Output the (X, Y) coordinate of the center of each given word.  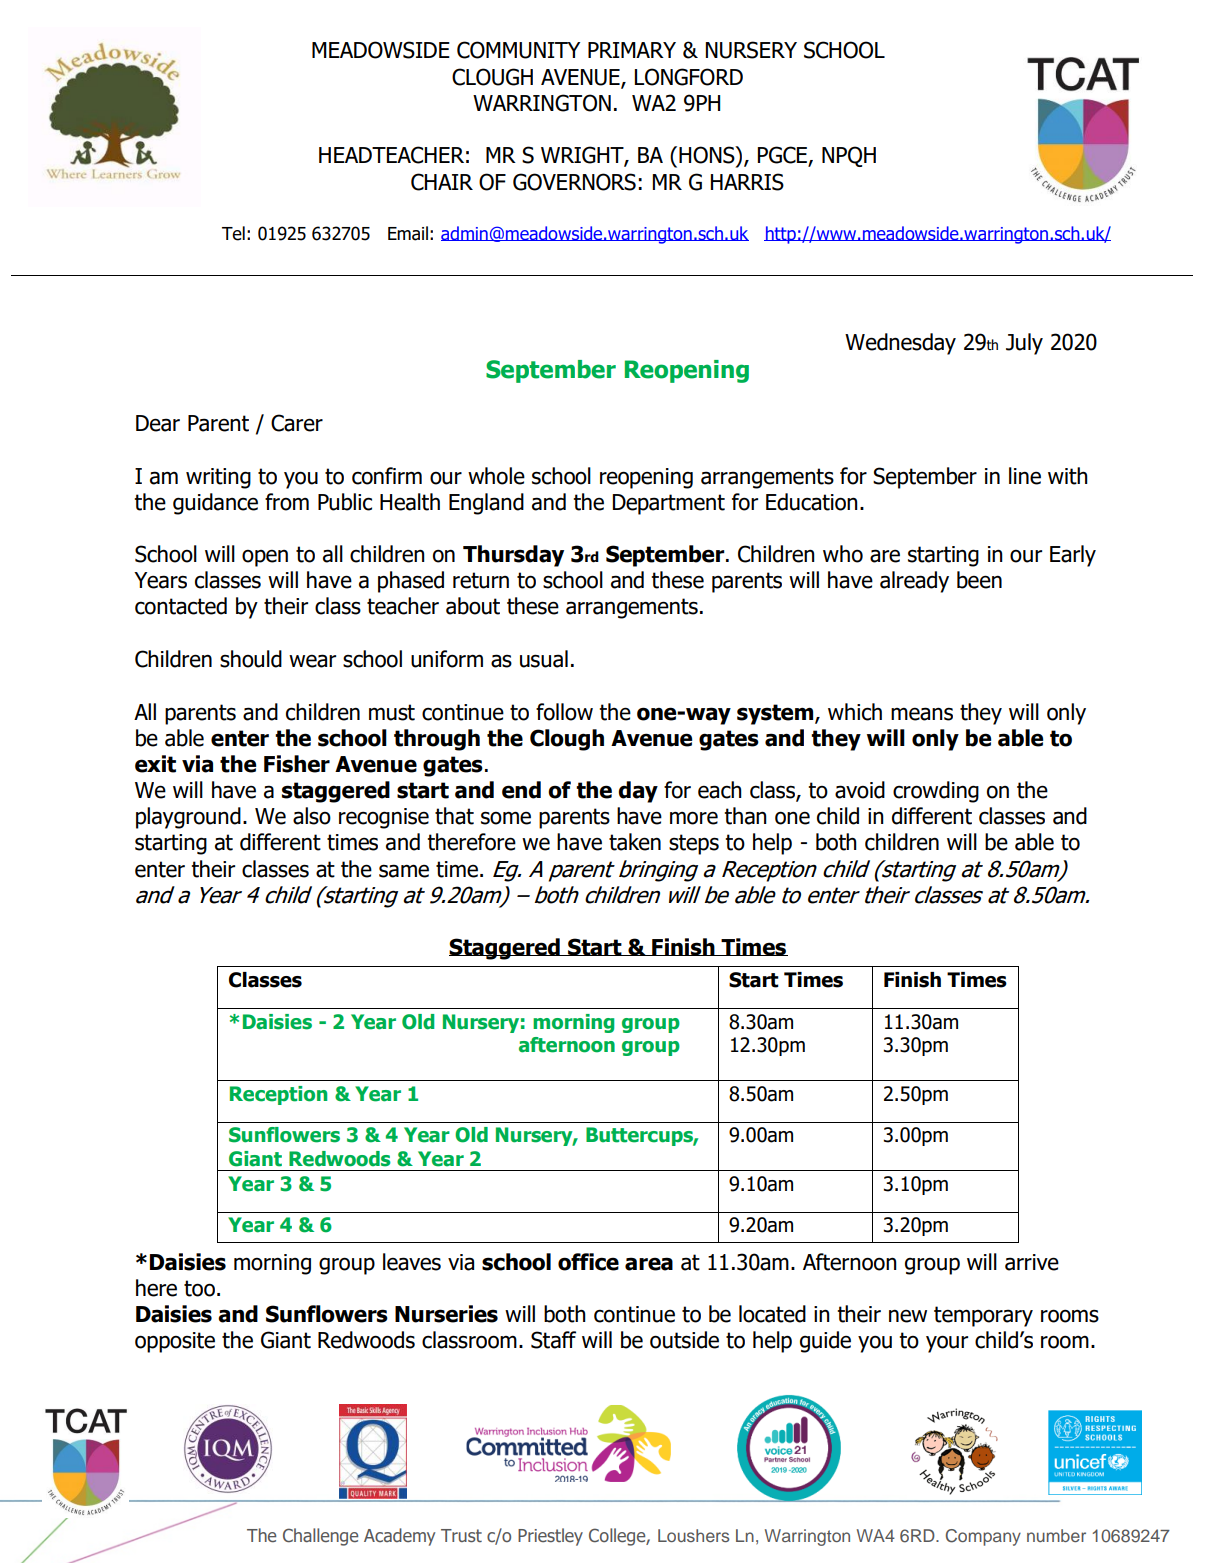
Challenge (320, 1537)
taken (635, 842)
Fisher (297, 764)
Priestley (550, 1537)
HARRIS (747, 182)
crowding (936, 792)
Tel (233, 233)
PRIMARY (632, 50)
